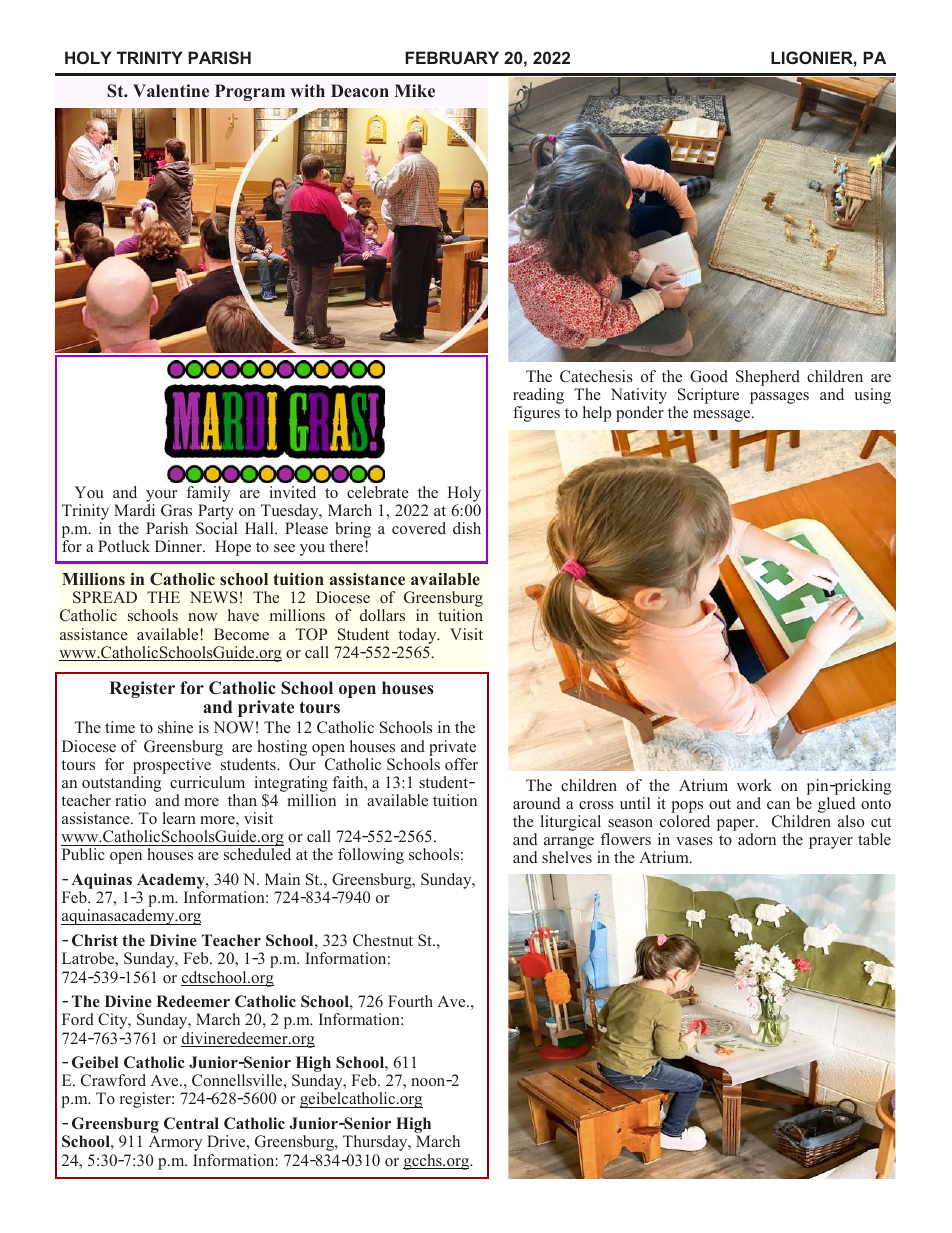 Image resolution: width=952 pixels, height=1233 pixels. I want to click on Central, so click(191, 1123).
